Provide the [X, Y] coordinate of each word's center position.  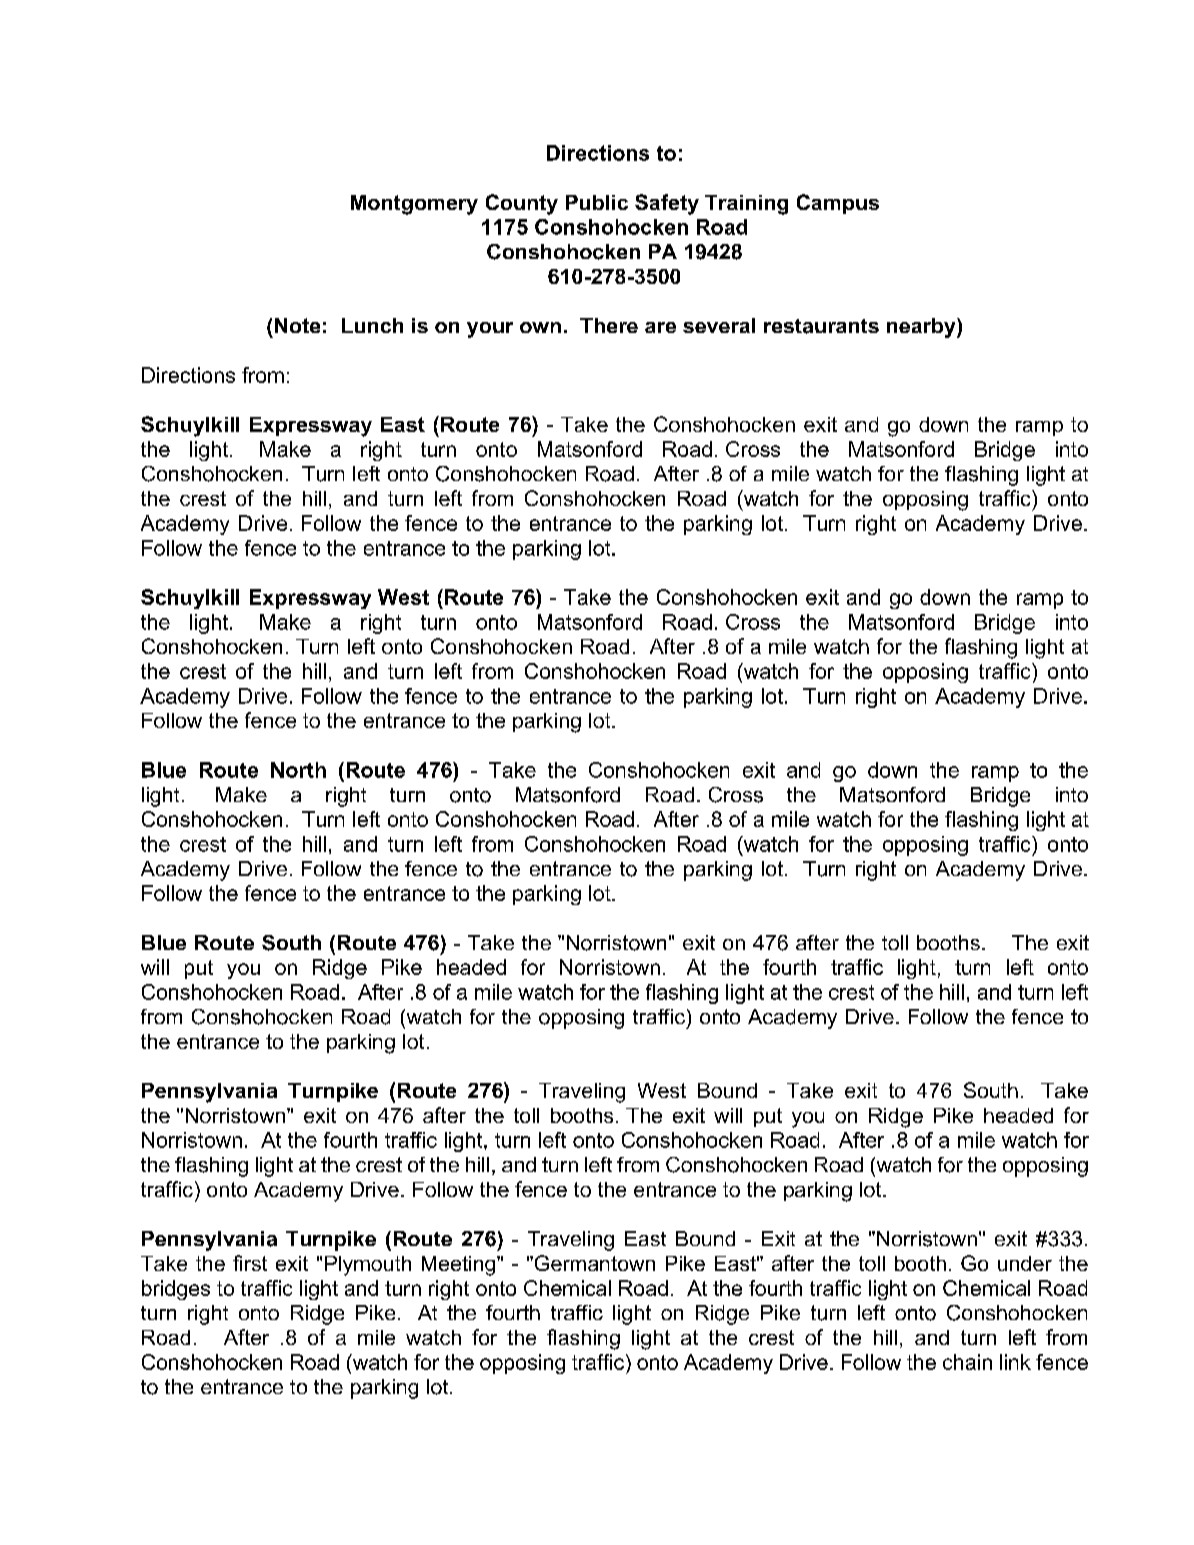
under [1025, 1263]
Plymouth [368, 1266]
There [609, 325]
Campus [838, 204]
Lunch [372, 325]
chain [967, 1362]
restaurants [821, 326]
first [250, 1263]
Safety [667, 204]
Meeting [460, 1266]
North [298, 770]
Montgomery [414, 205]
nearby [922, 328]
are [660, 327]
